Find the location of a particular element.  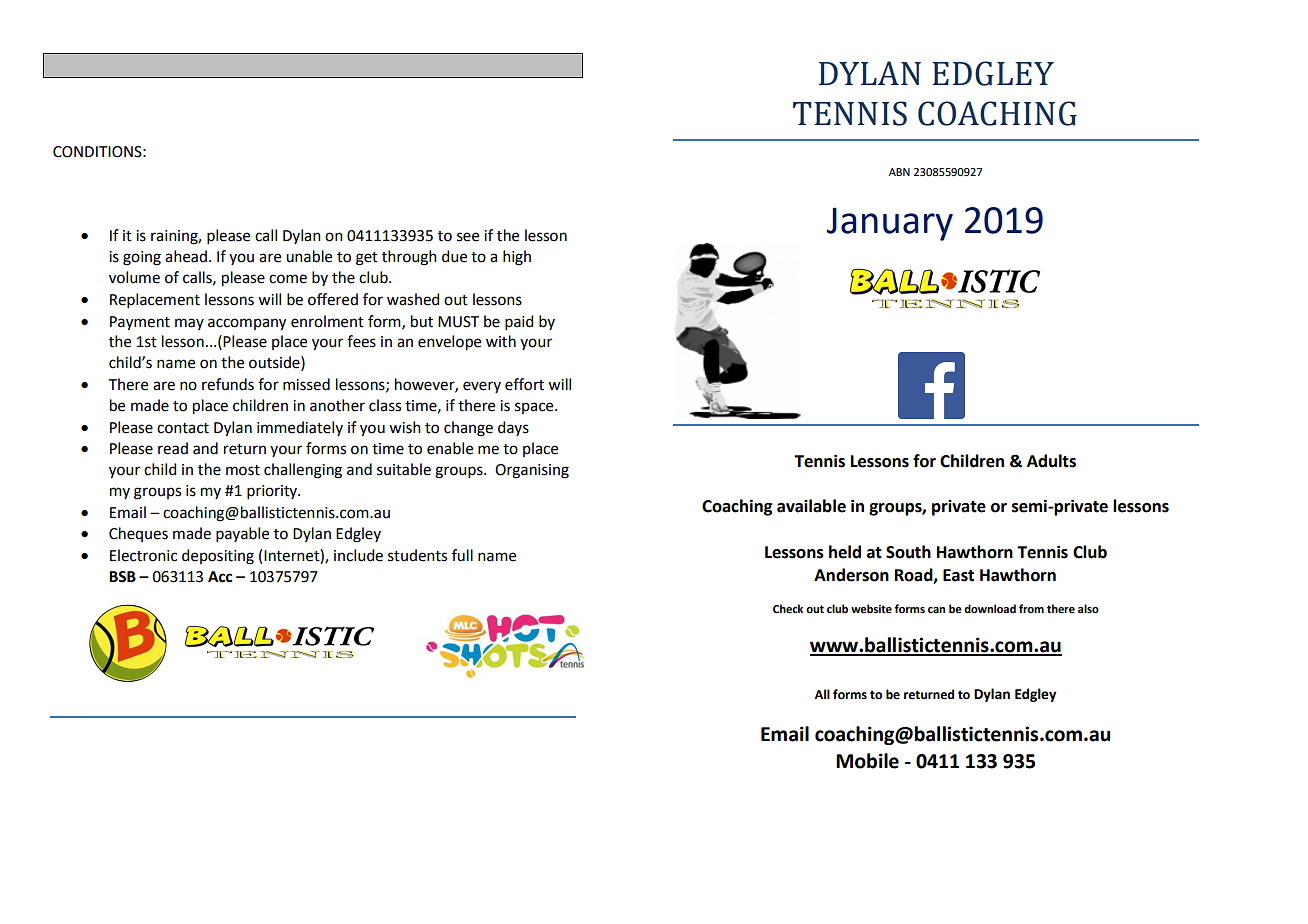

accompany is located at coordinates (247, 324).
